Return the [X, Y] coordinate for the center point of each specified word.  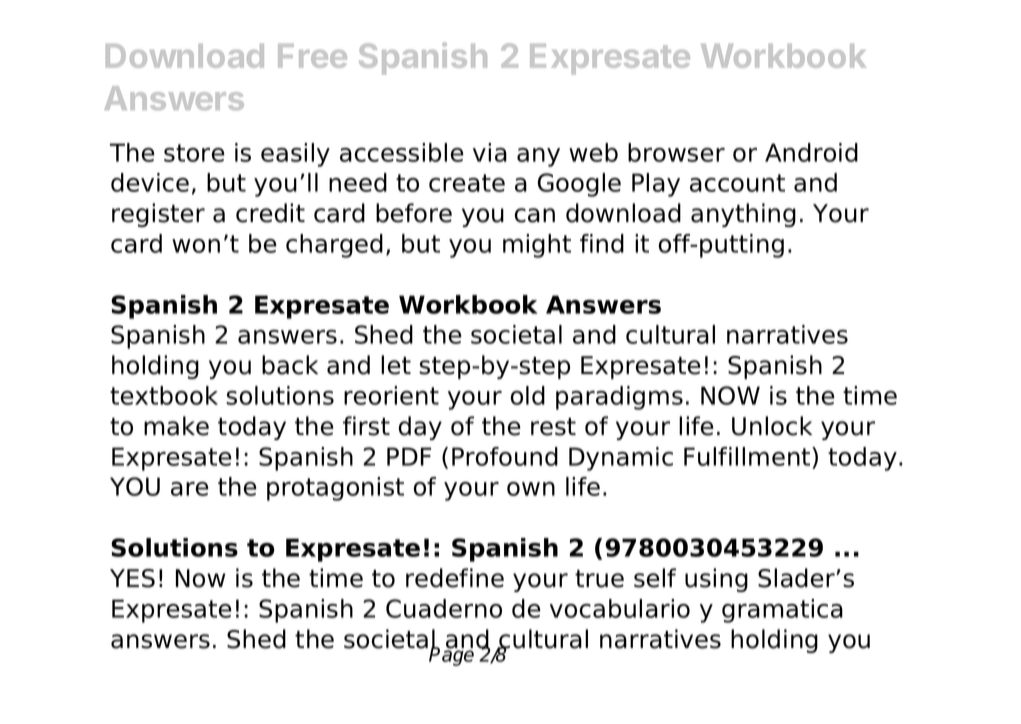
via [490, 152]
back [290, 365]
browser [676, 152]
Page [451, 655]
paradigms [619, 398]
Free [312, 56]
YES [132, 578]
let [396, 365]
